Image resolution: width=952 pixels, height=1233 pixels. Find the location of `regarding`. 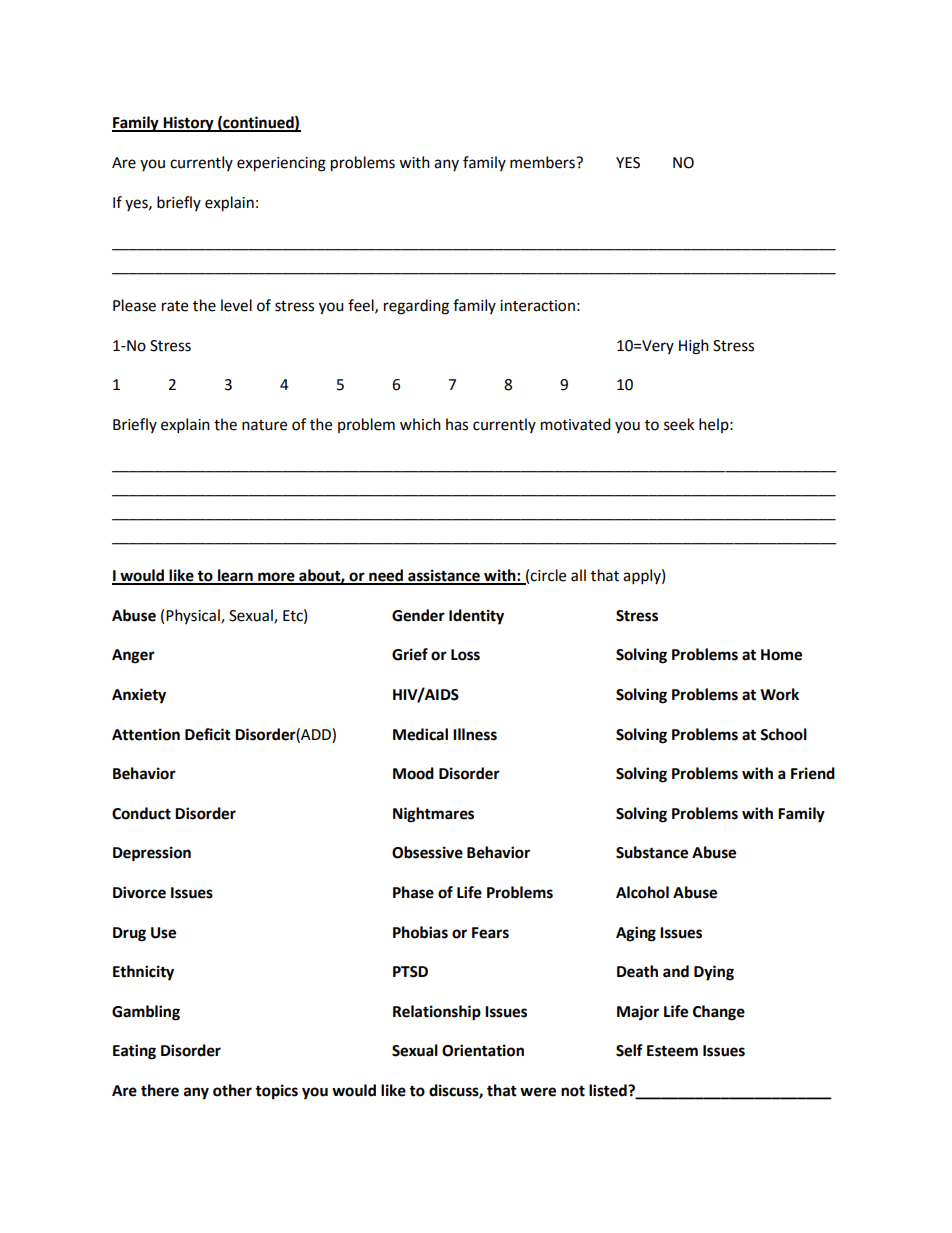

regarding is located at coordinates (416, 307).
